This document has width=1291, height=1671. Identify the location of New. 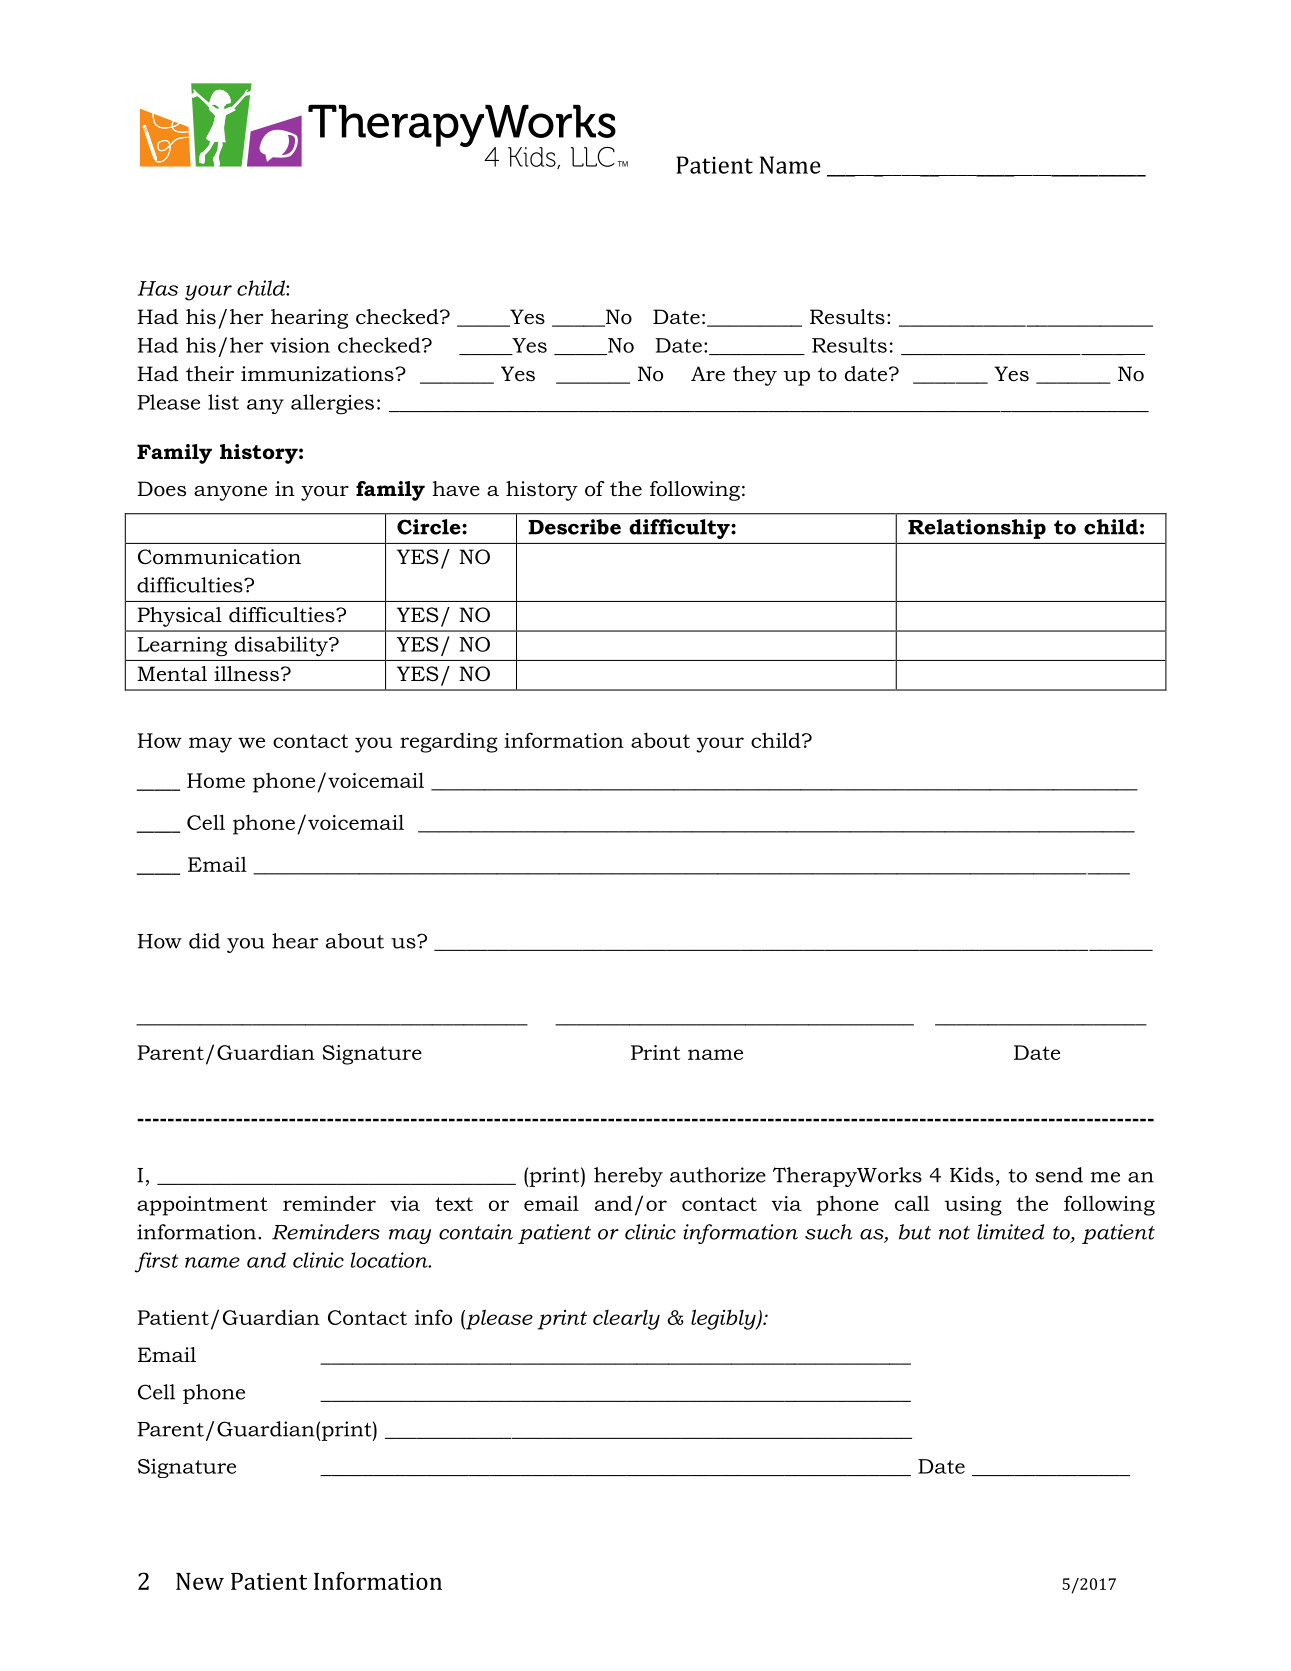
(200, 1581).
